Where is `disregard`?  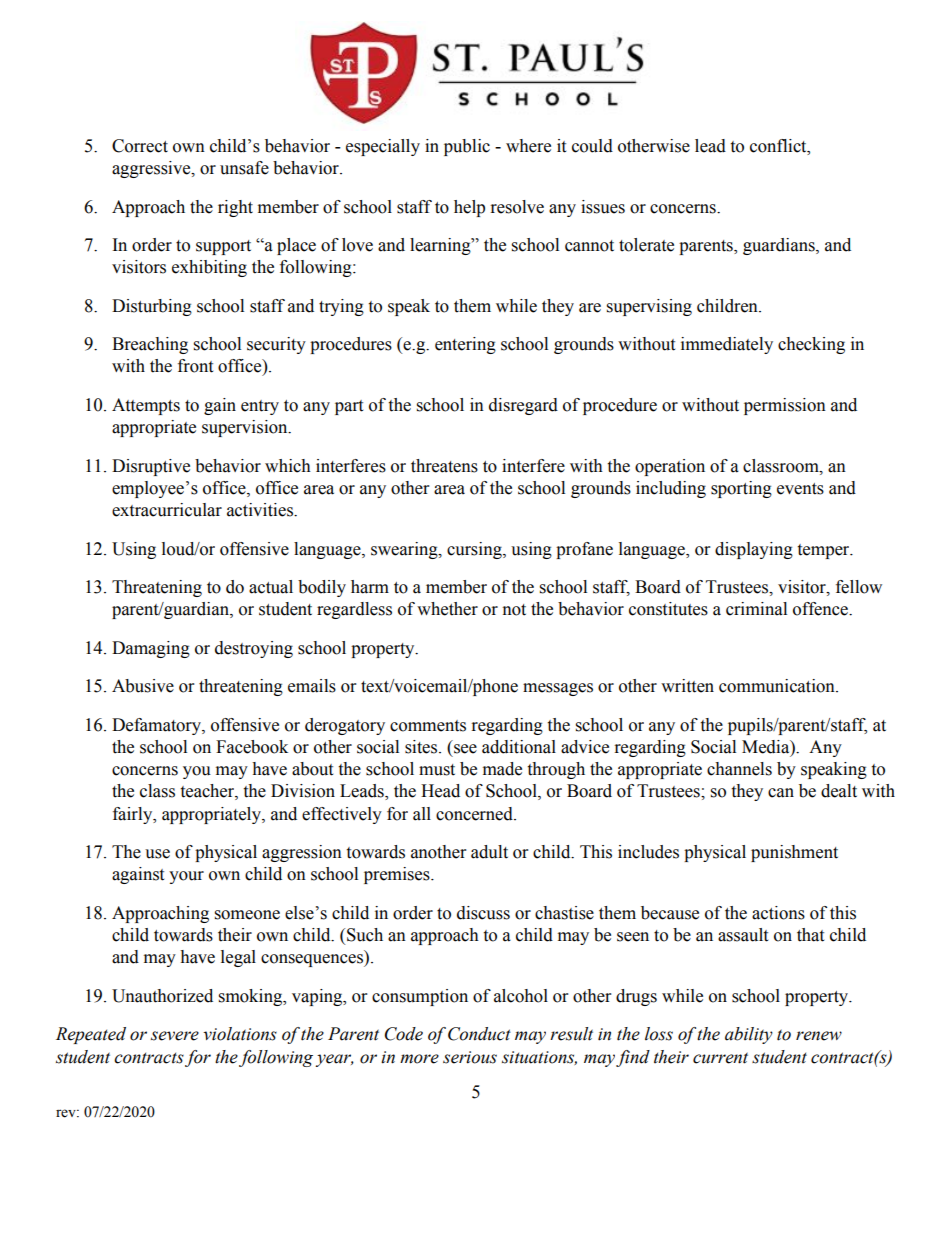 disregard is located at coordinates (523, 406).
